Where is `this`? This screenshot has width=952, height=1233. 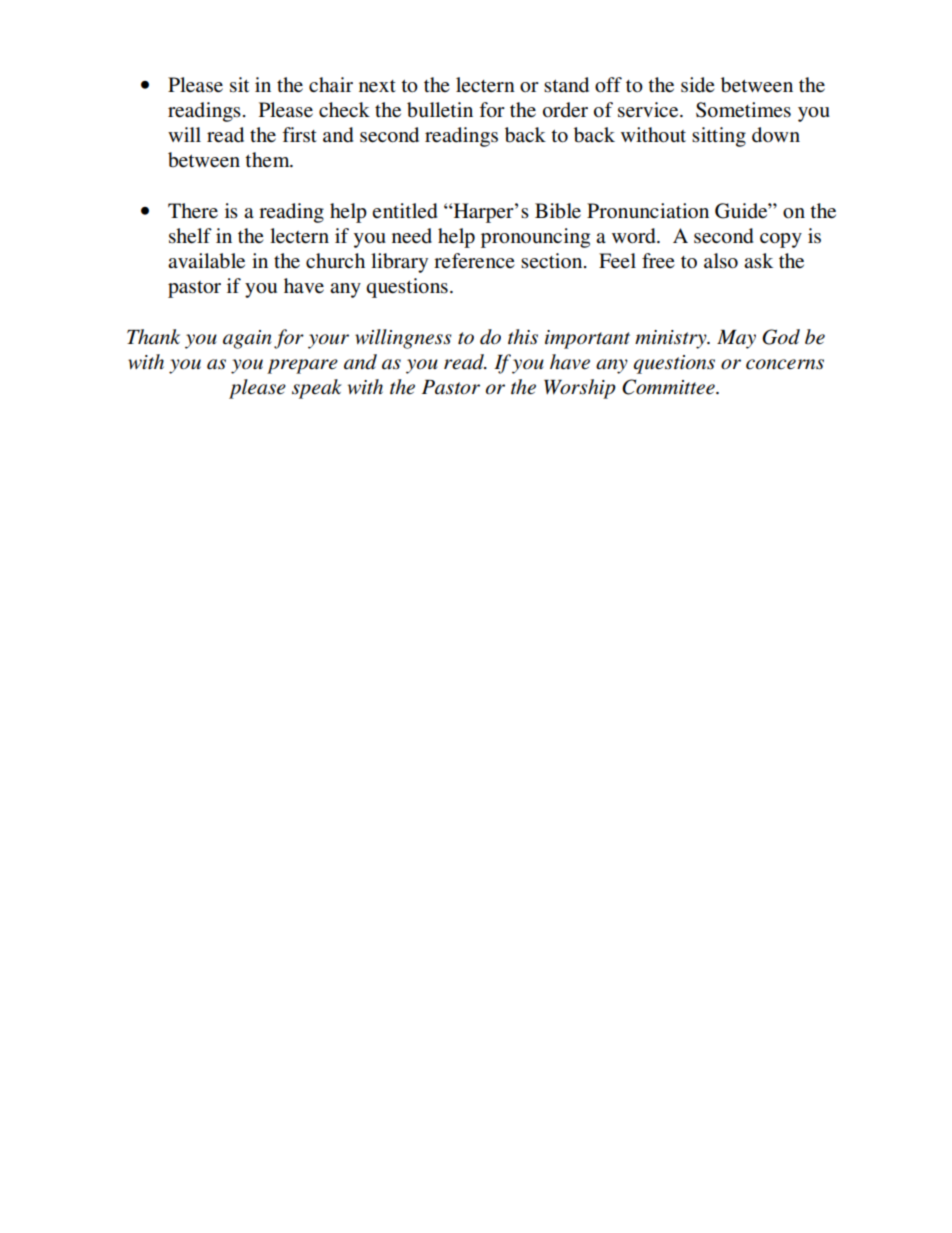
this is located at coordinates (523, 337).
